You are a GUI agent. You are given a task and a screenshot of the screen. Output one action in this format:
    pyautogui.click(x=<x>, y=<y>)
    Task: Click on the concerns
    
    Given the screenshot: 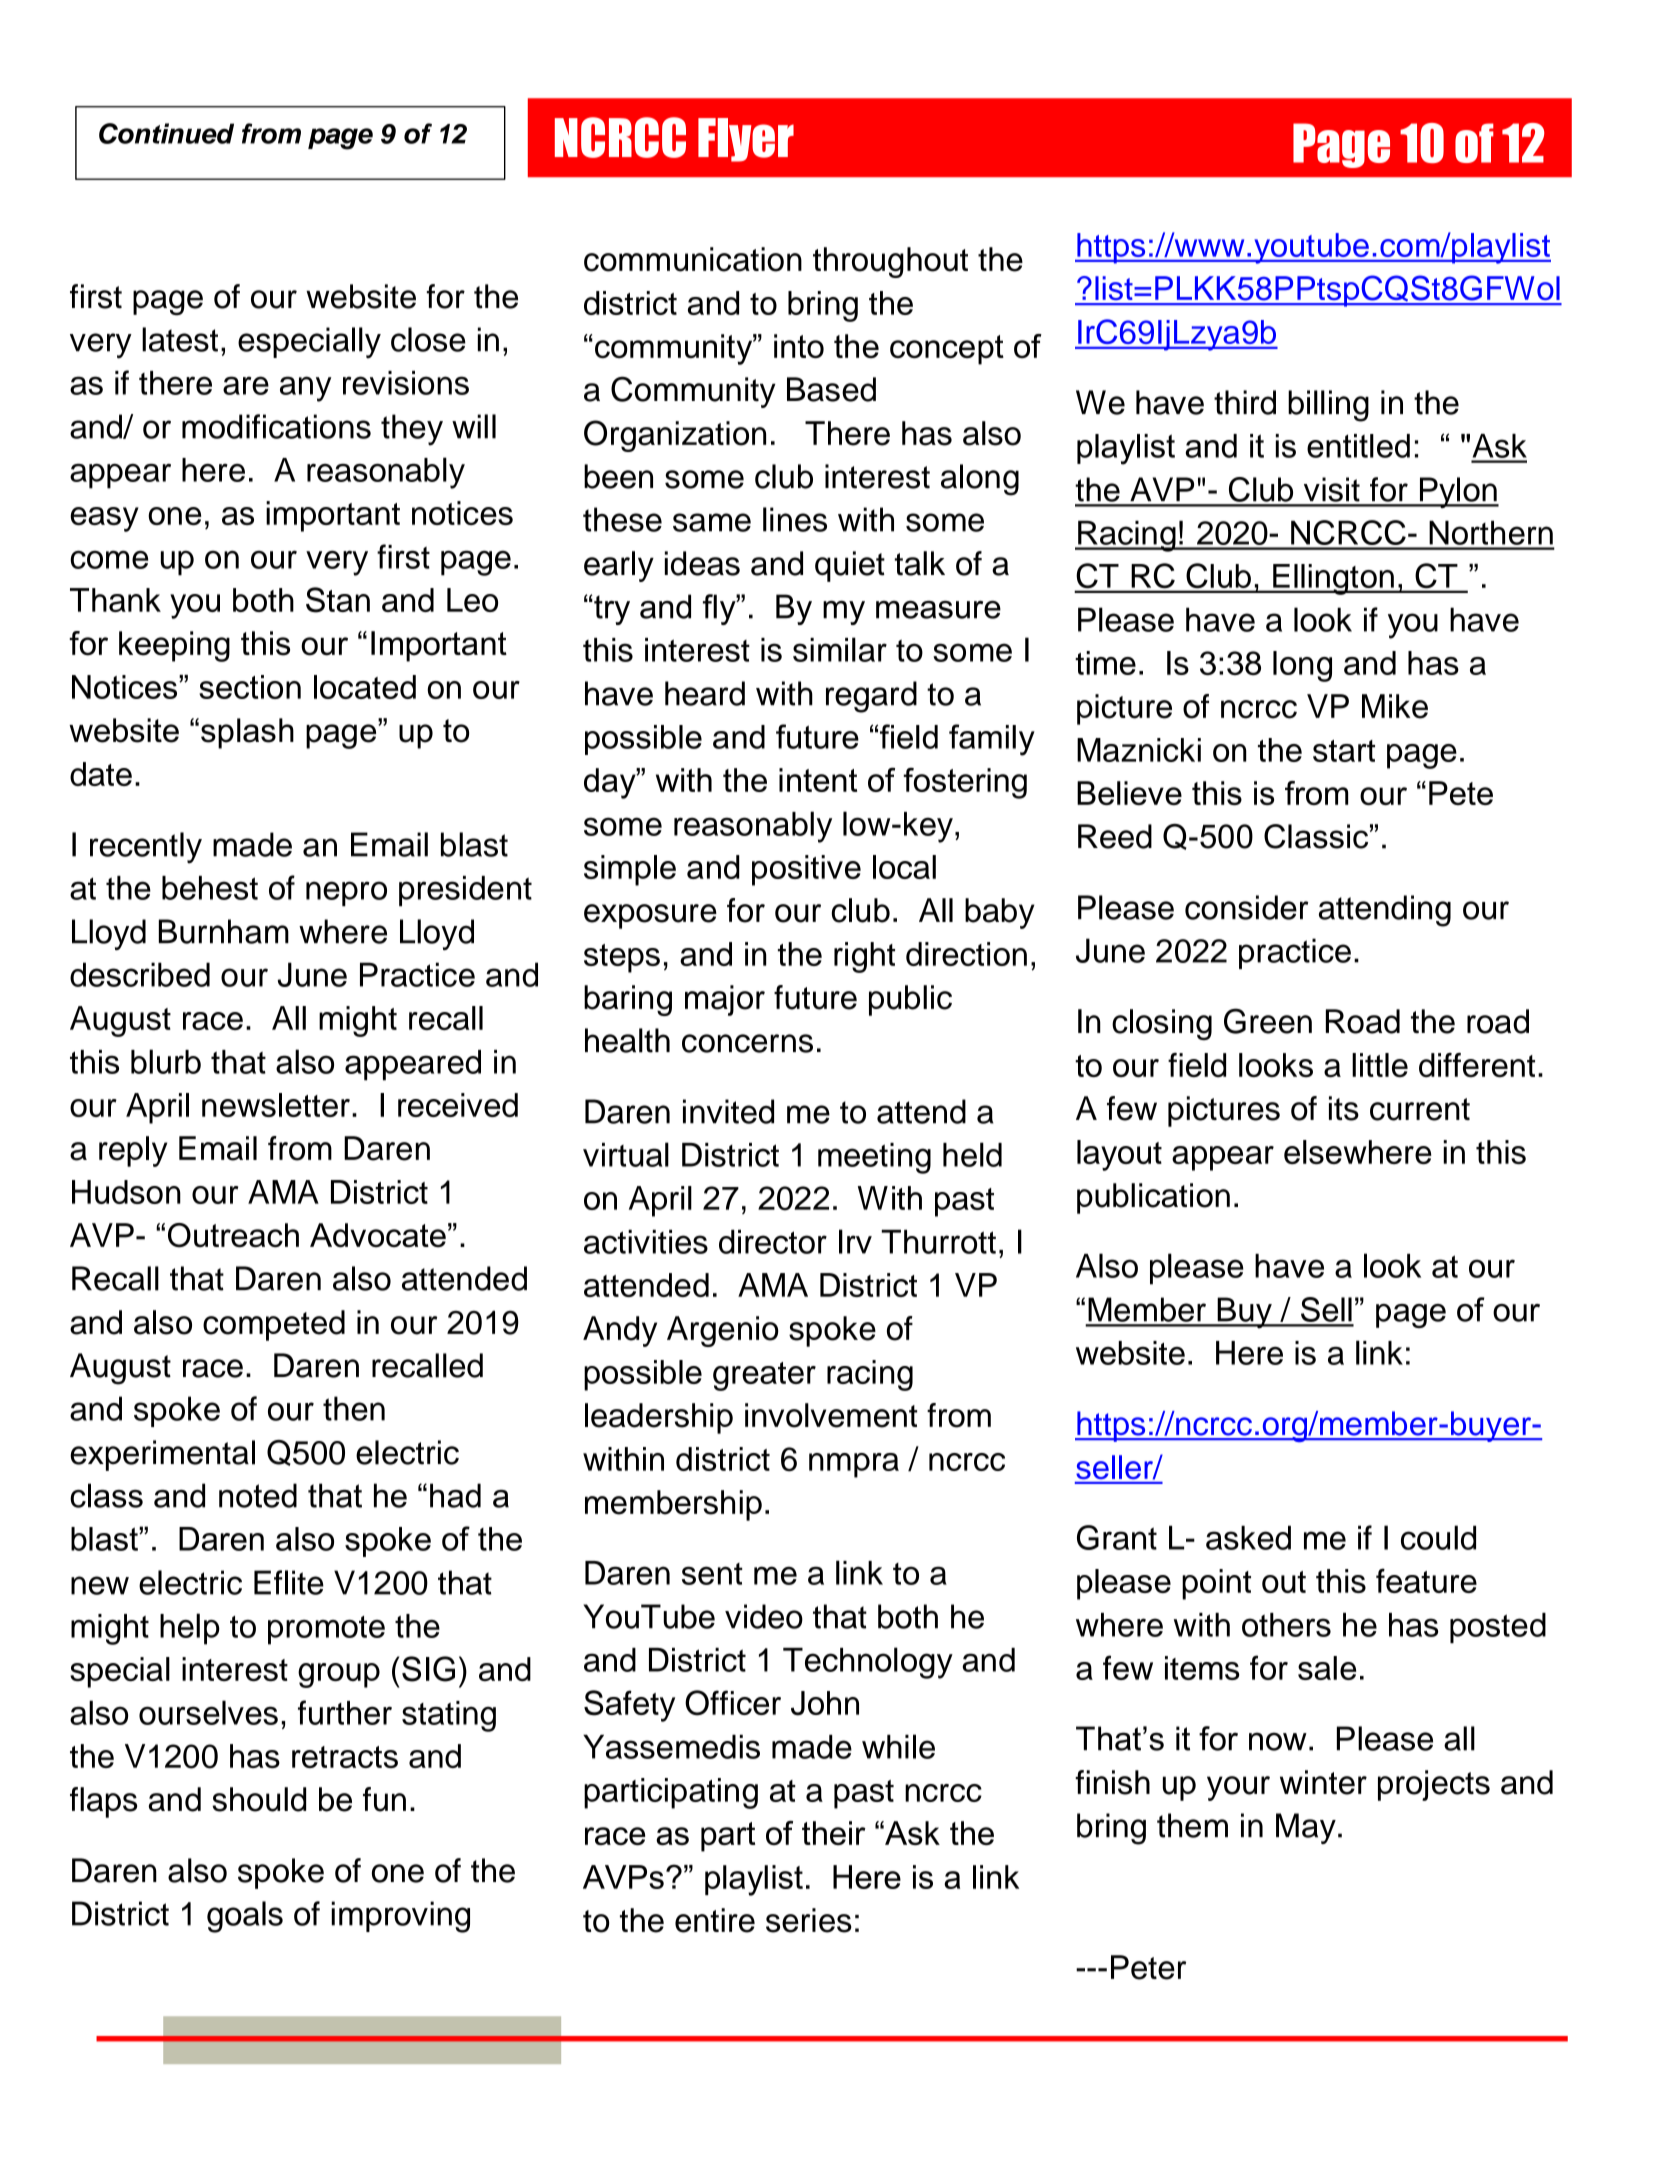 What is the action you would take?
    pyautogui.click(x=747, y=1043)
